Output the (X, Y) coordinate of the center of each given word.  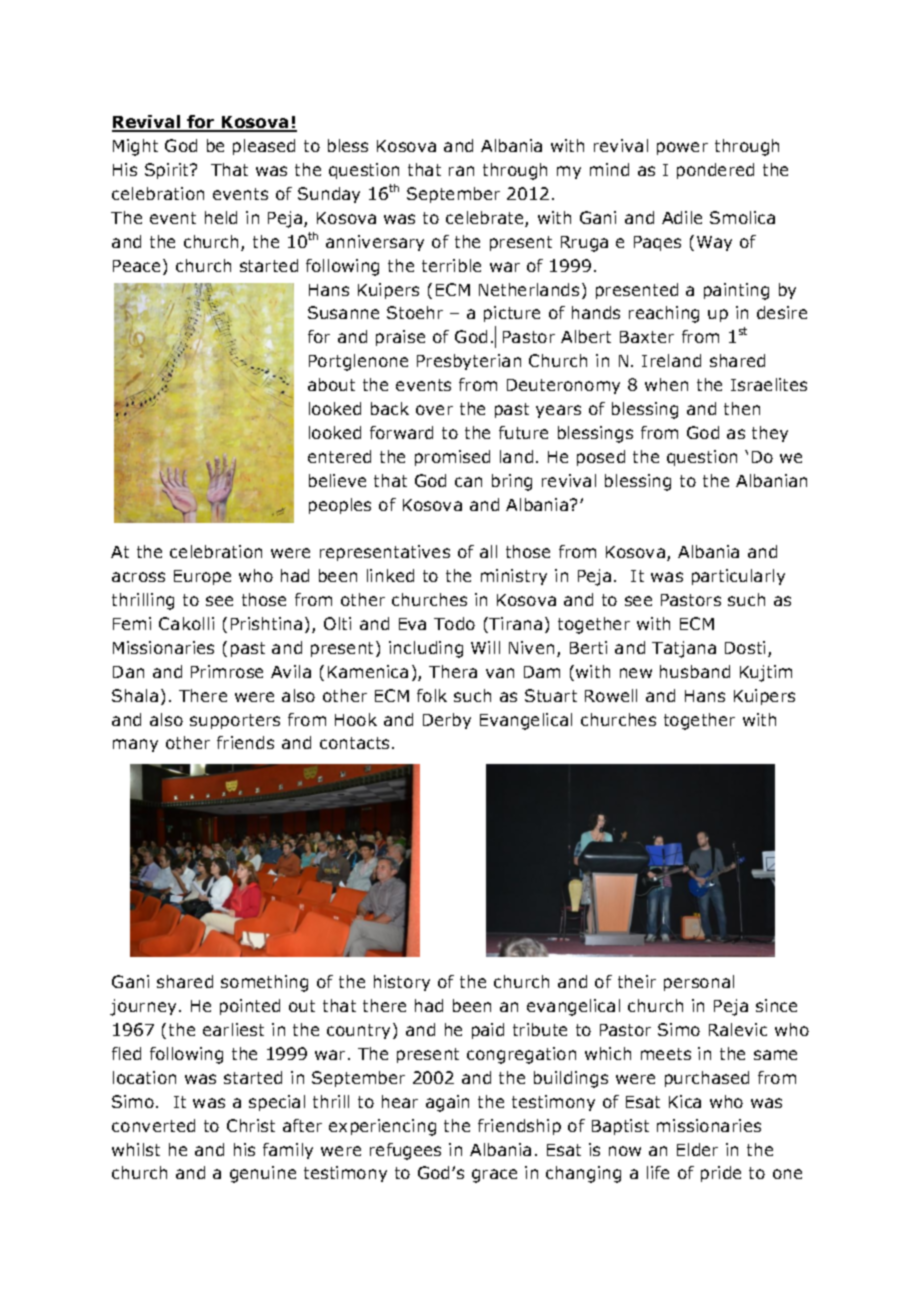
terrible (451, 265)
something (264, 983)
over (434, 410)
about (331, 384)
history (402, 983)
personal (699, 983)
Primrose (227, 671)
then (742, 408)
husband (695, 671)
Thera (453, 671)
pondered (715, 171)
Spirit (168, 171)
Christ (251, 1125)
